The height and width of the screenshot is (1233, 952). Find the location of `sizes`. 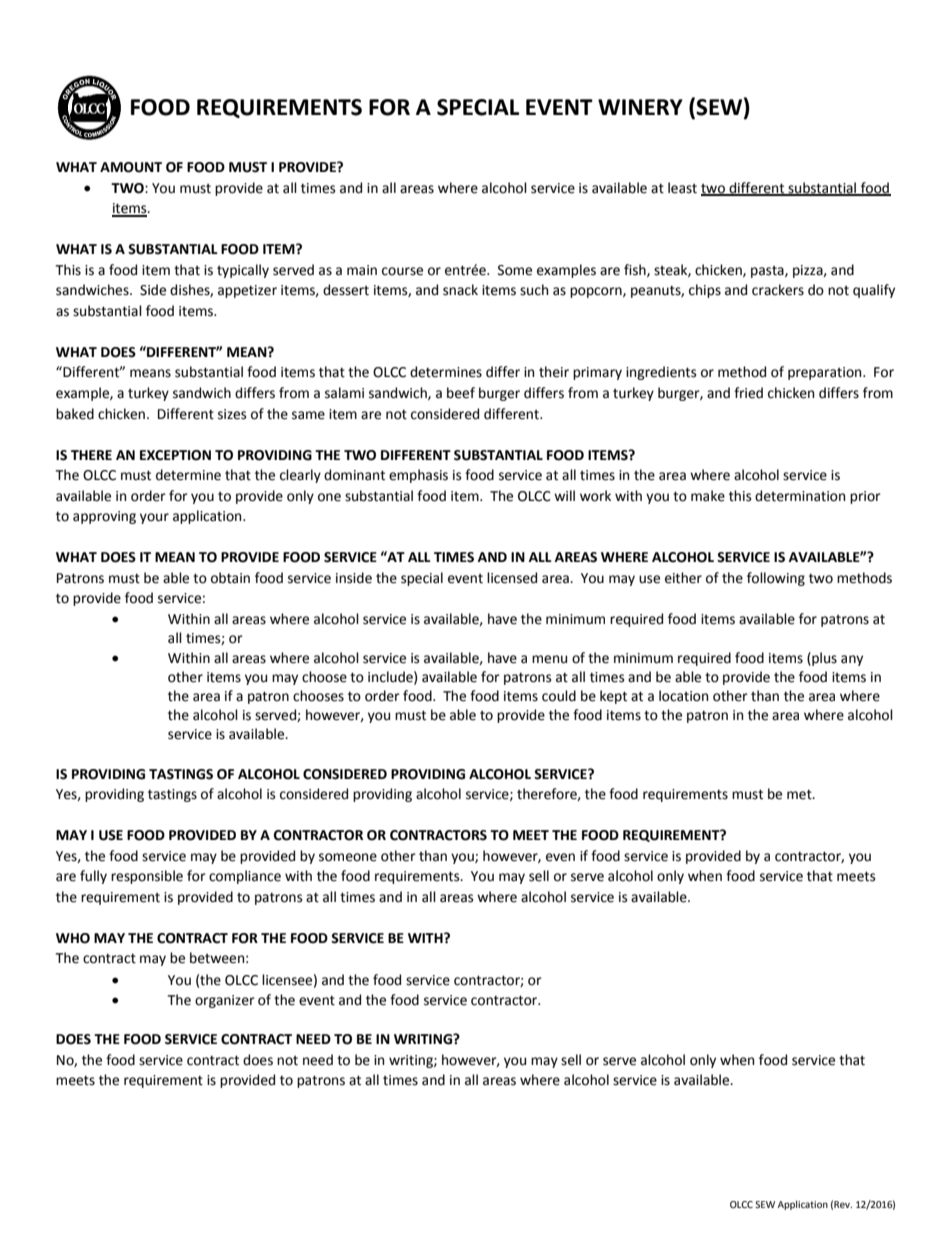

sizes is located at coordinates (232, 414).
